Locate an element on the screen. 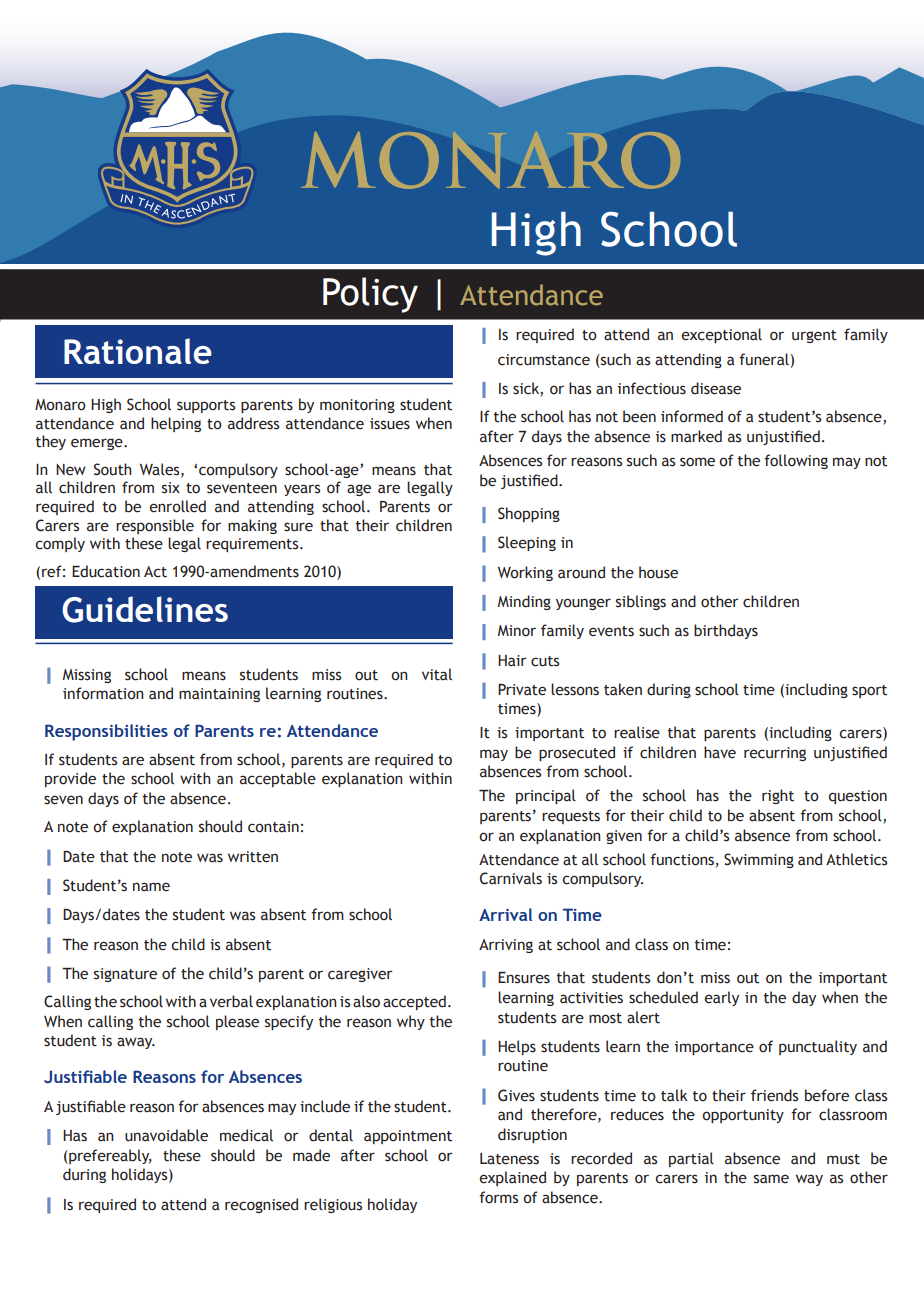 The width and height of the screenshot is (924, 1308). Policy is located at coordinates (370, 295).
